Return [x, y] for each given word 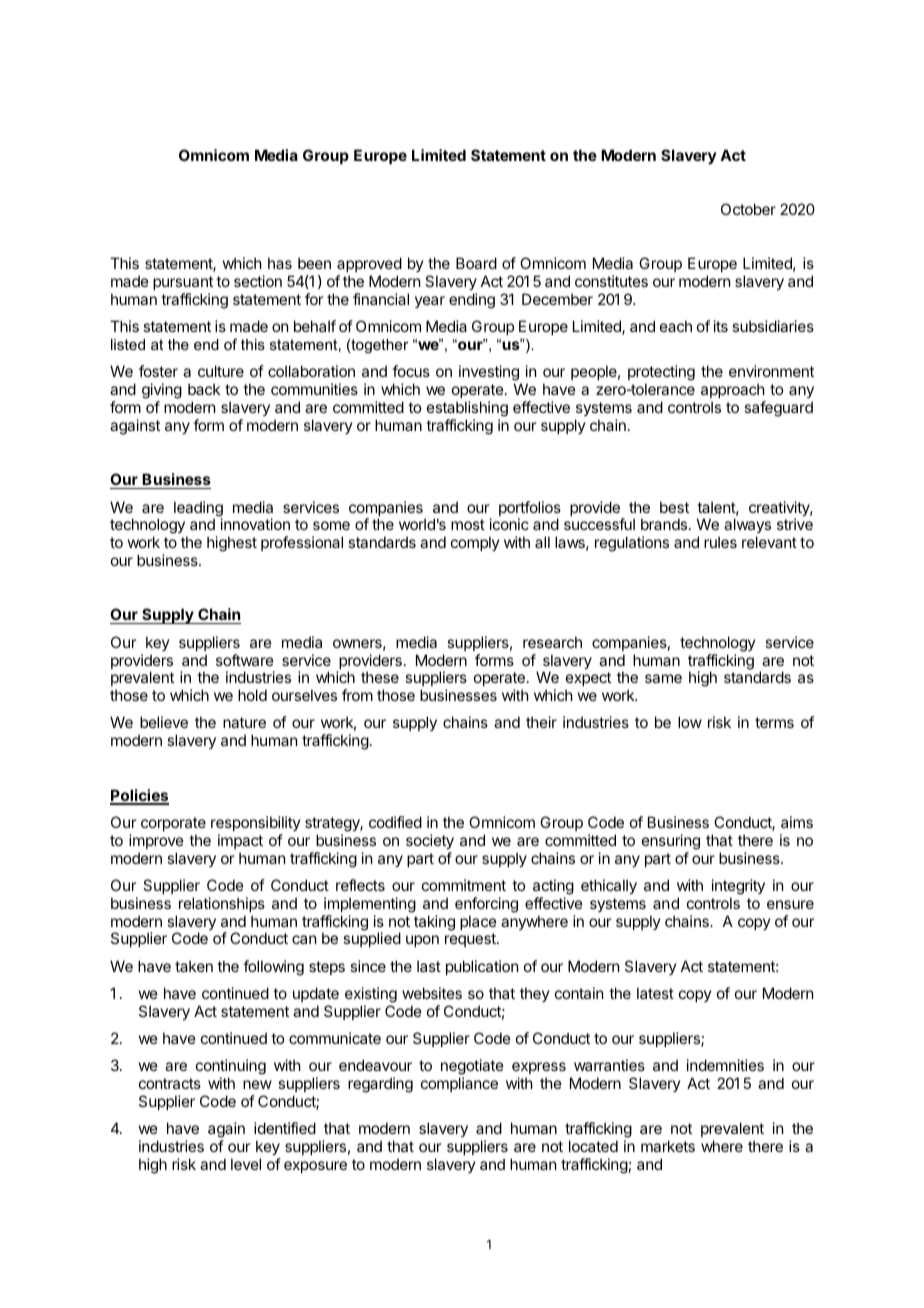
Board [476, 263]
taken [194, 966]
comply [475, 543]
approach [733, 390]
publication [482, 967]
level [246, 1164]
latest [655, 993]
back [204, 389]
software [245, 660]
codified [395, 822]
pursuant [183, 283]
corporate [173, 824]
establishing [467, 410]
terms [774, 722]
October [748, 209]
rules [720, 542]
